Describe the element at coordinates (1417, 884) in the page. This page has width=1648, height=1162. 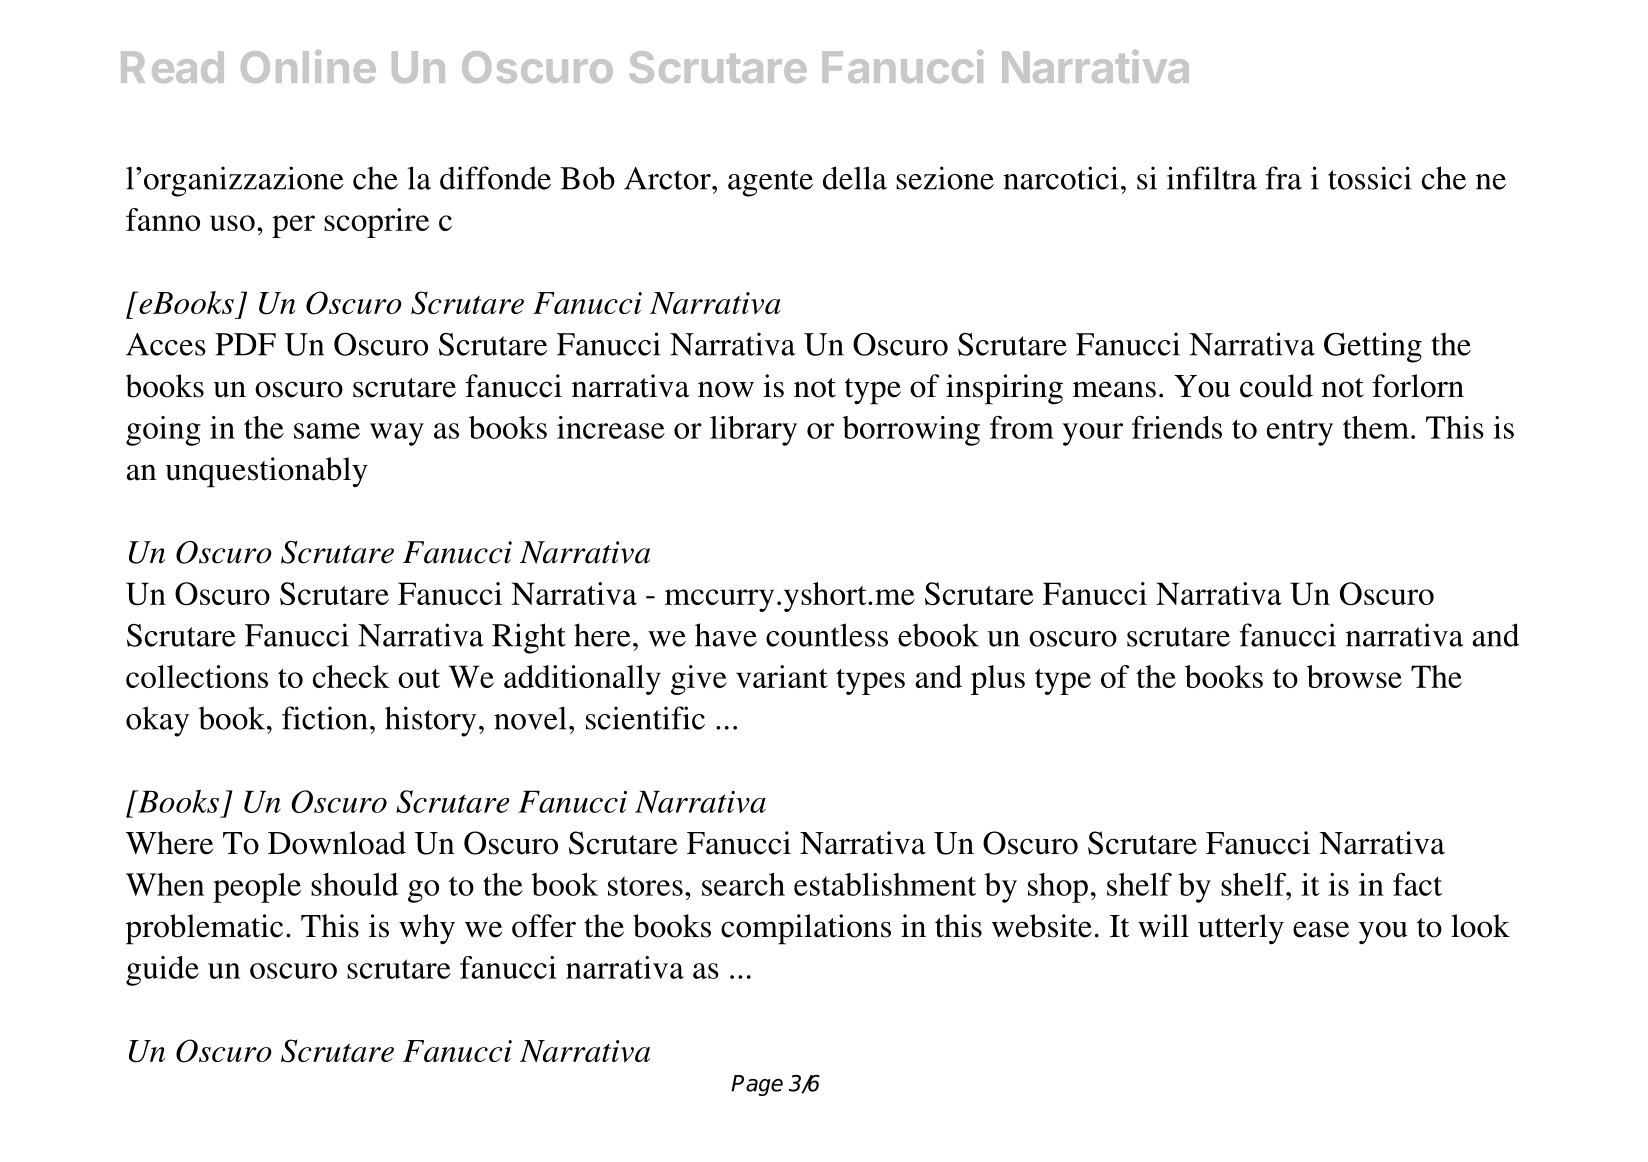
I see `fact` at that location.
